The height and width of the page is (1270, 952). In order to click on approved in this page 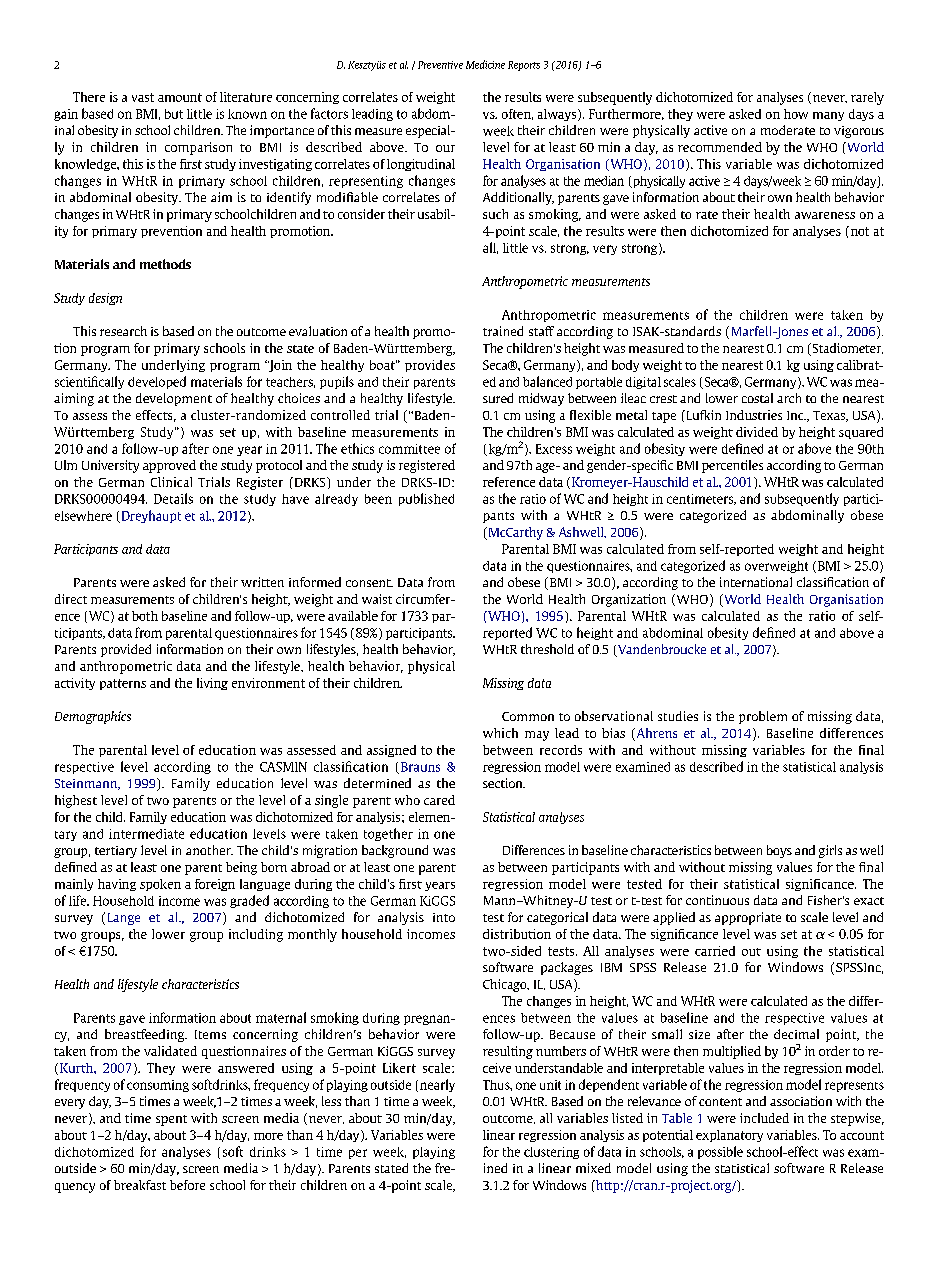, I will do `click(169, 466)`.
